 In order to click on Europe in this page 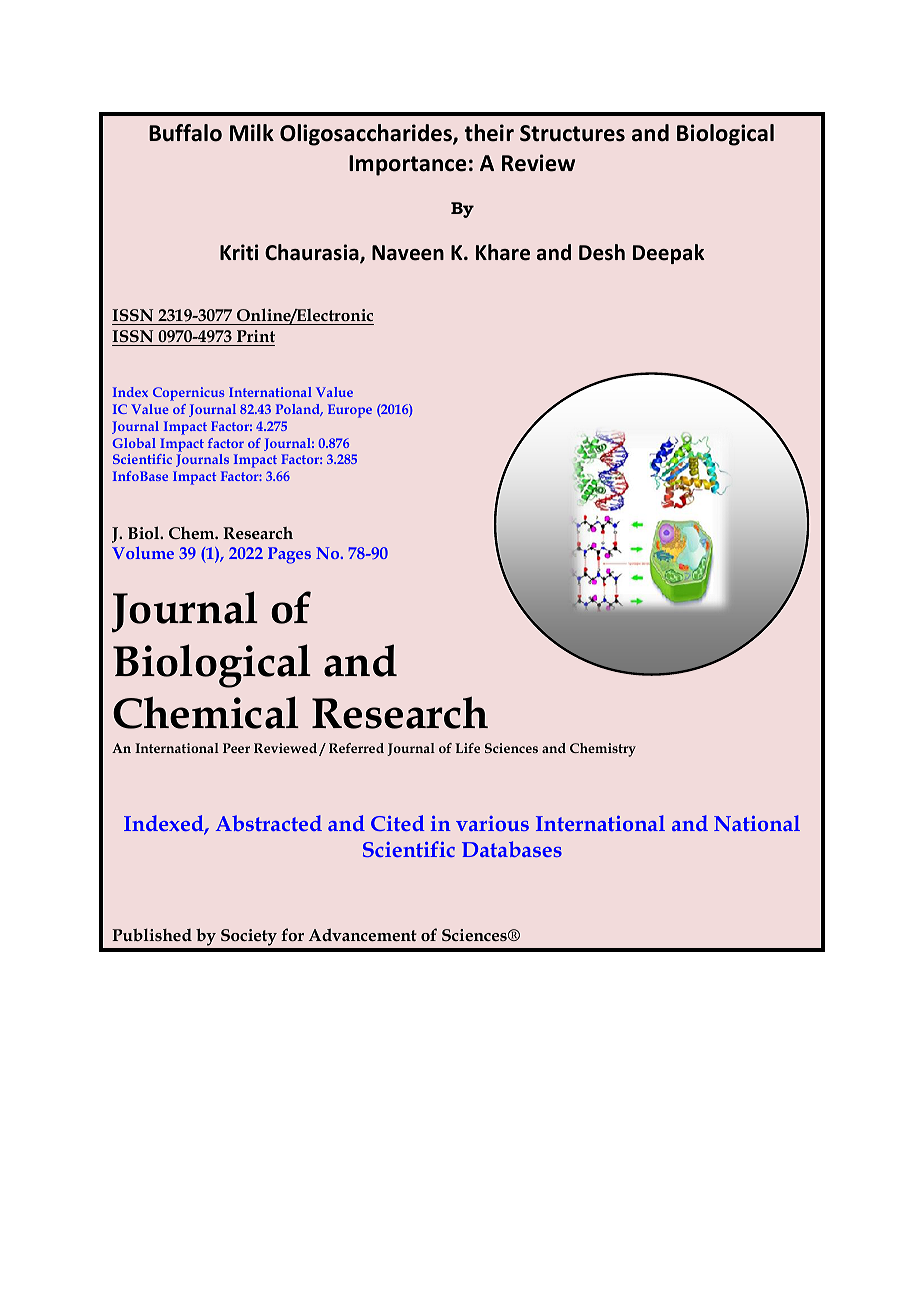, I will do `click(350, 411)`.
